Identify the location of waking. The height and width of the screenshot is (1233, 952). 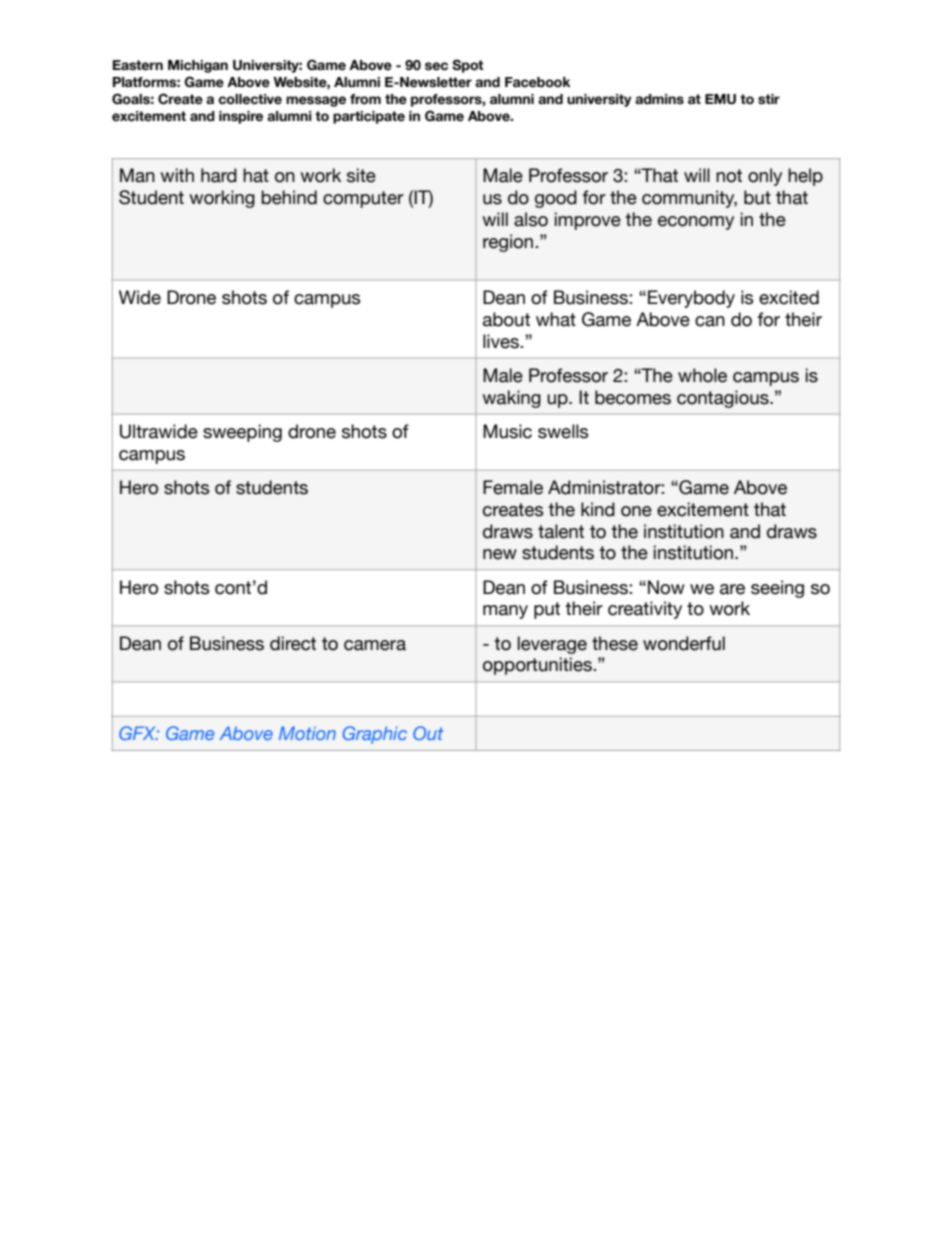
(511, 399).
